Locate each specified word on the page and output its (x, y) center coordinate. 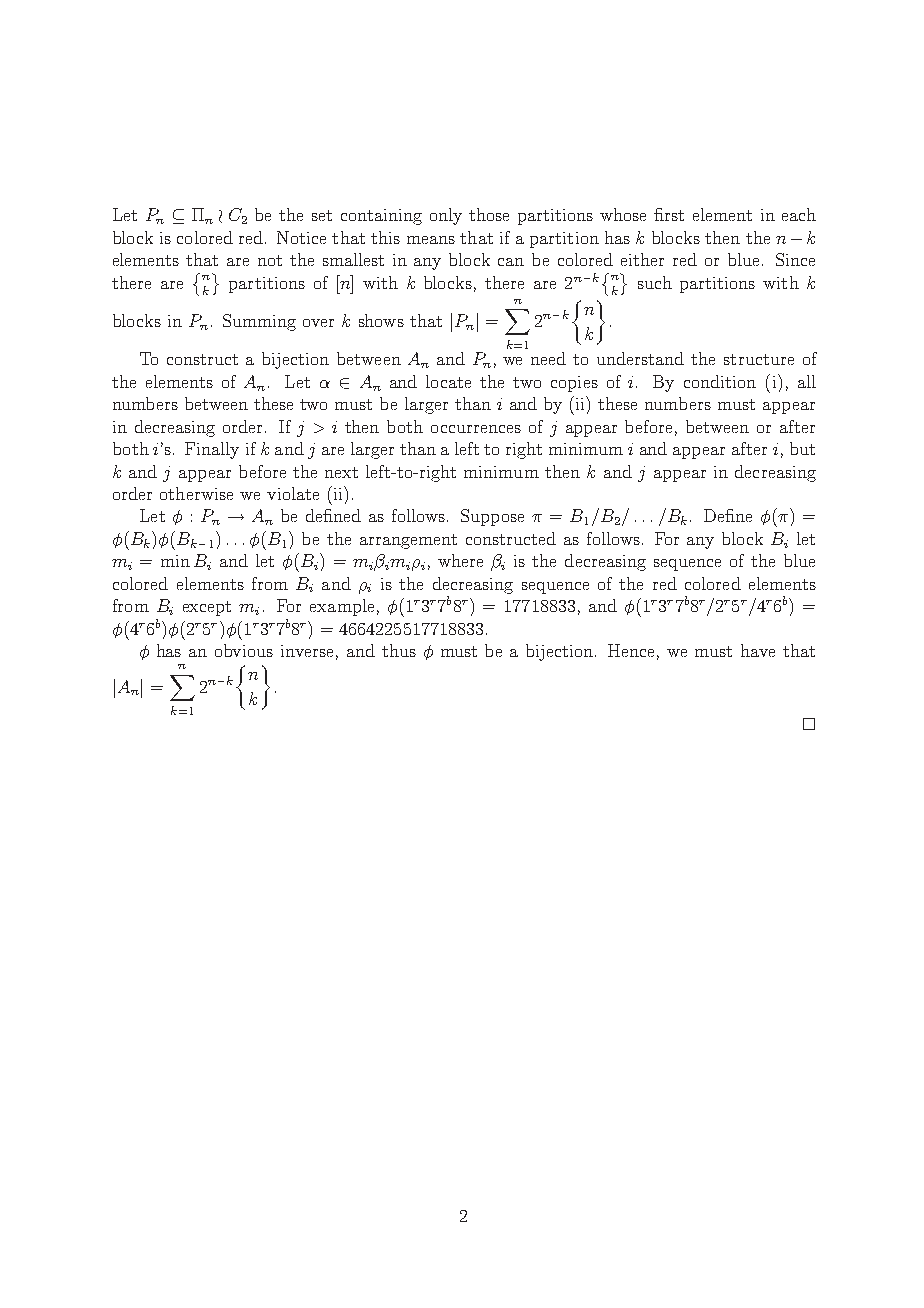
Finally (212, 450)
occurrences (476, 429)
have (758, 650)
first (669, 214)
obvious (244, 650)
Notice (301, 237)
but (802, 448)
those (489, 214)
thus (399, 650)
